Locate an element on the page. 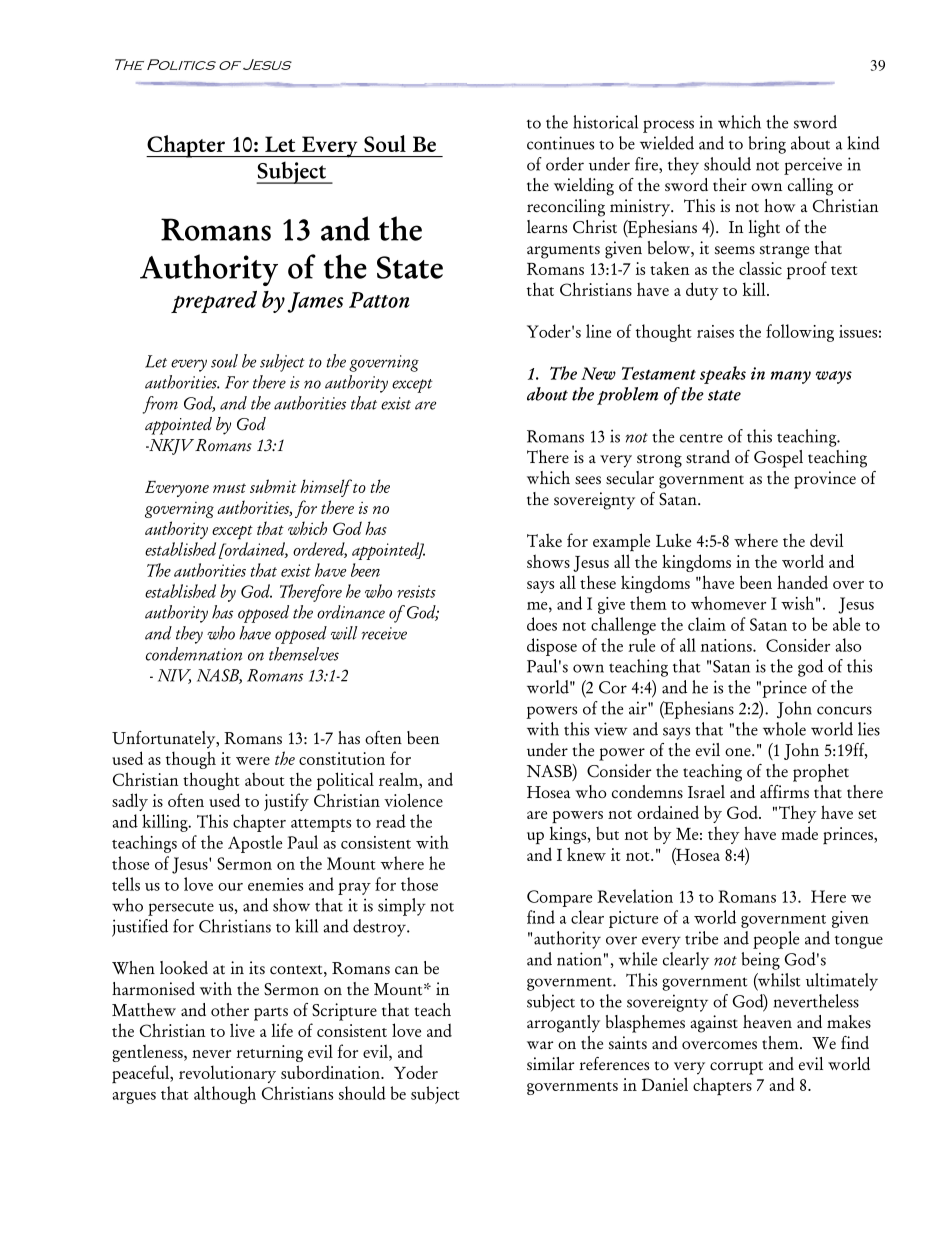  revolutionary is located at coordinates (227, 1074).
